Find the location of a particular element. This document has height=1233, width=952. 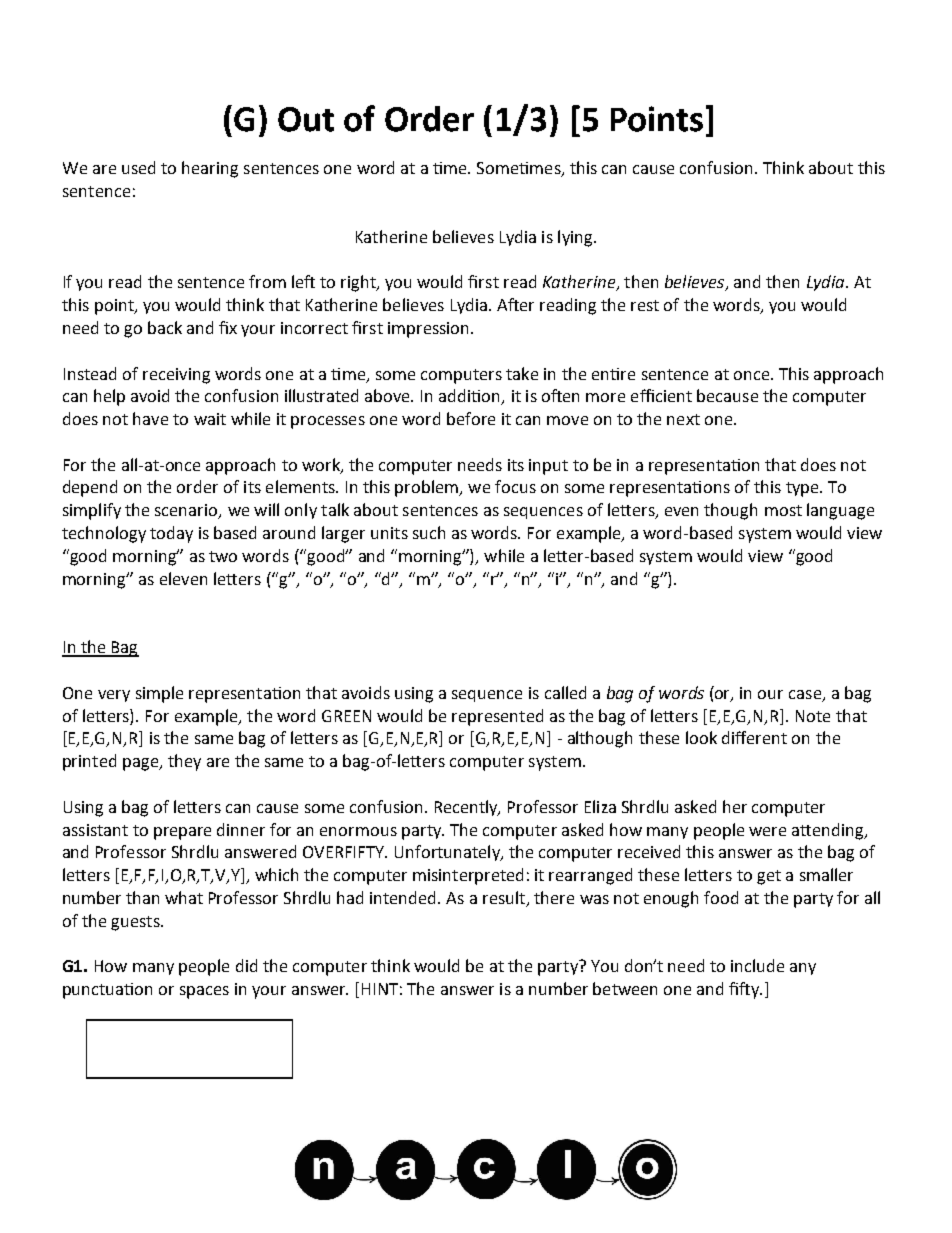

result is located at coordinates (505, 899).
